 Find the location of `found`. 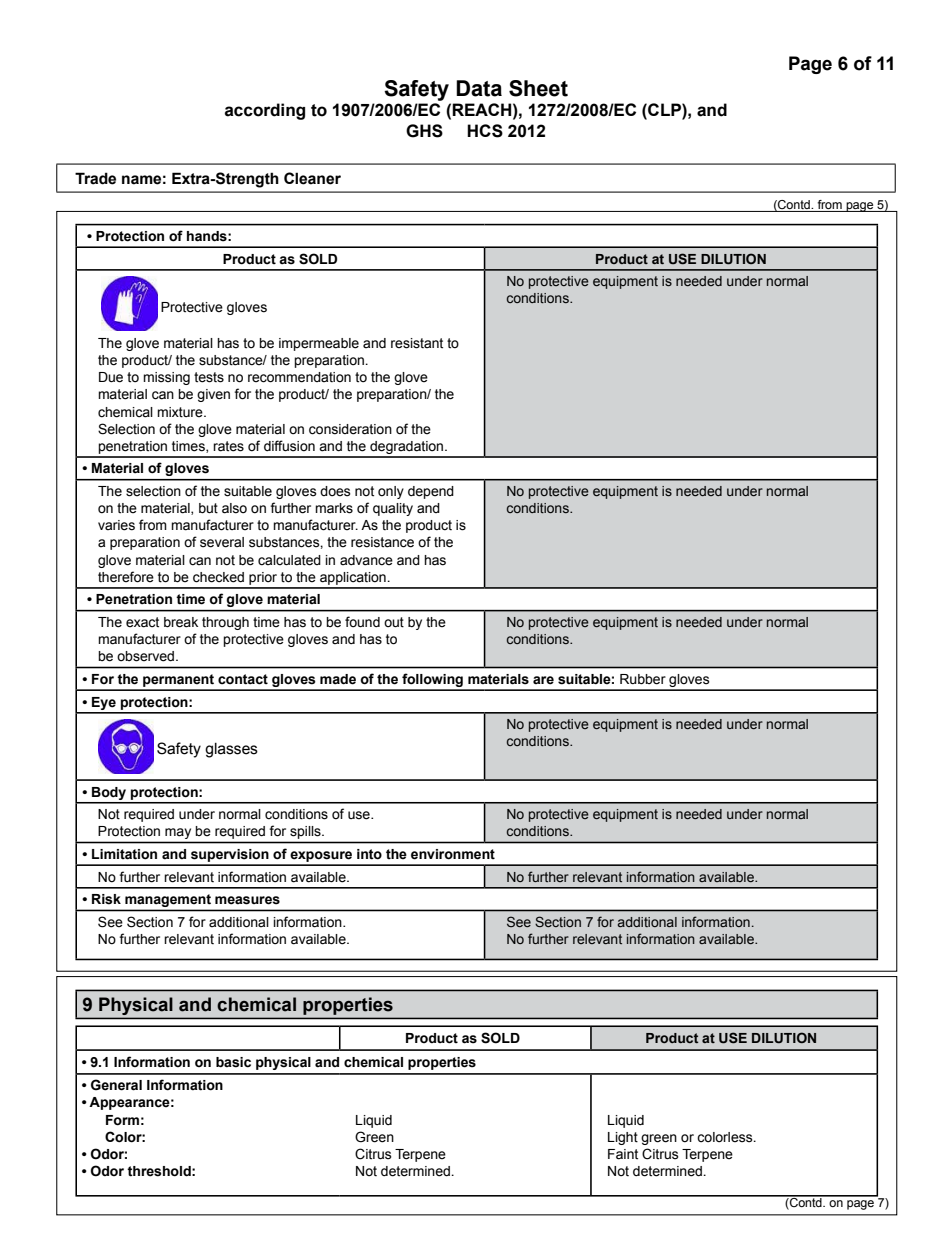

found is located at coordinates (362, 622).
